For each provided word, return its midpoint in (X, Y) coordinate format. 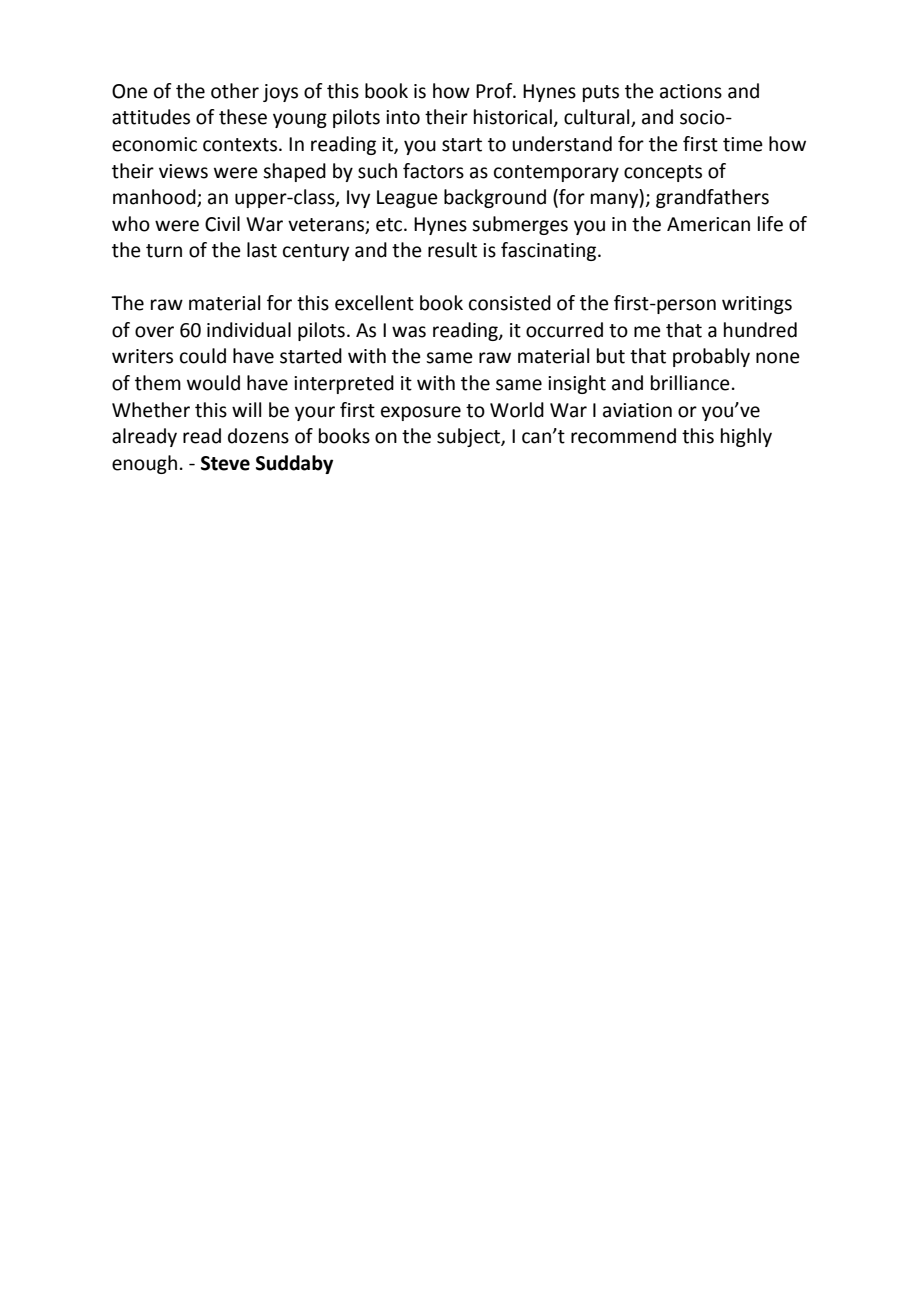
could (203, 356)
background (495, 198)
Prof (495, 91)
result (452, 250)
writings (757, 305)
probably (711, 357)
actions (691, 91)
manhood (155, 198)
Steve (225, 463)
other (235, 91)
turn (164, 251)
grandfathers (712, 198)
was (409, 332)
